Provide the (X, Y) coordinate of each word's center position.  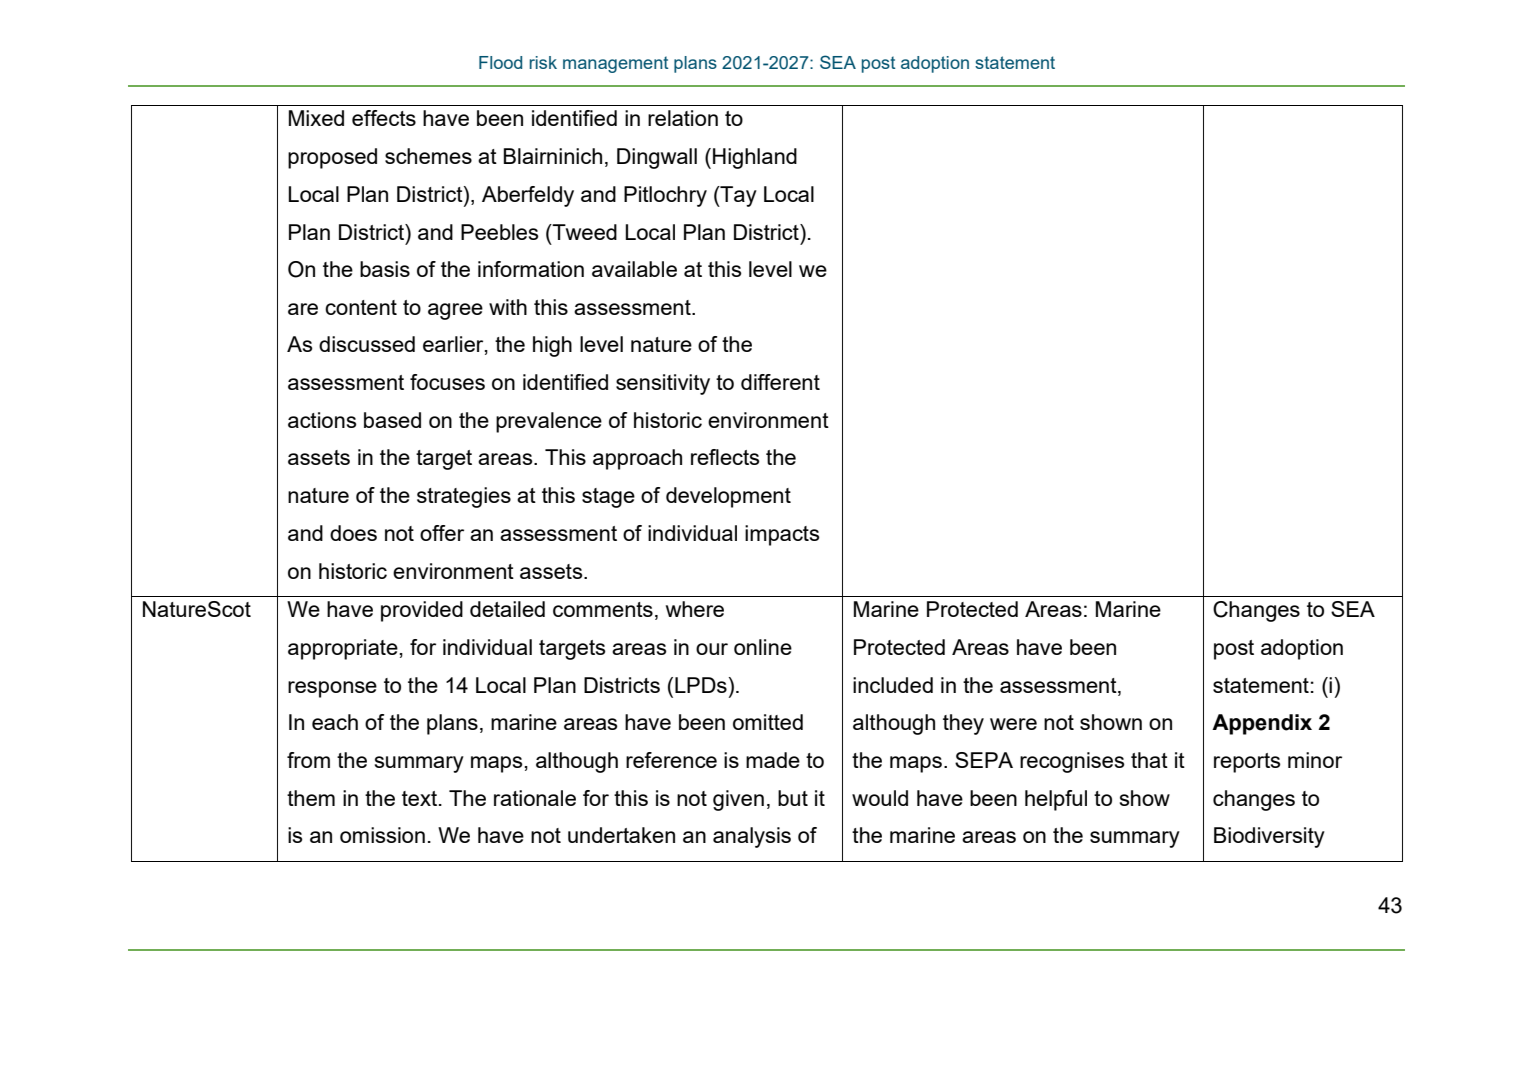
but (793, 798)
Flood (500, 62)
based (392, 420)
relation (683, 118)
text (421, 798)
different (780, 382)
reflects (725, 457)
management (616, 64)
